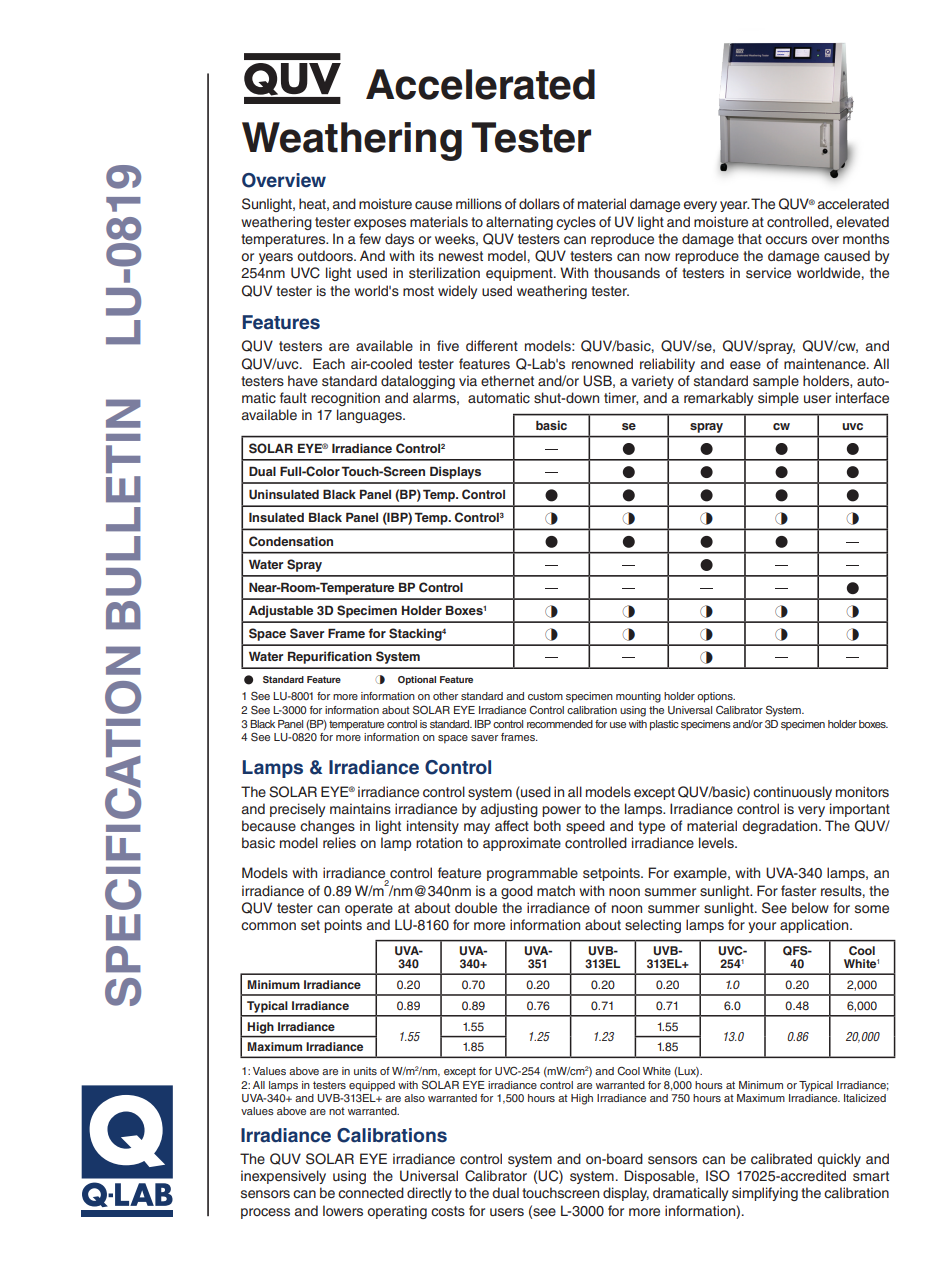 This image has height=1267, width=952. What do you see at coordinates (343, 1211) in the image?
I see `lowers` at bounding box center [343, 1211].
